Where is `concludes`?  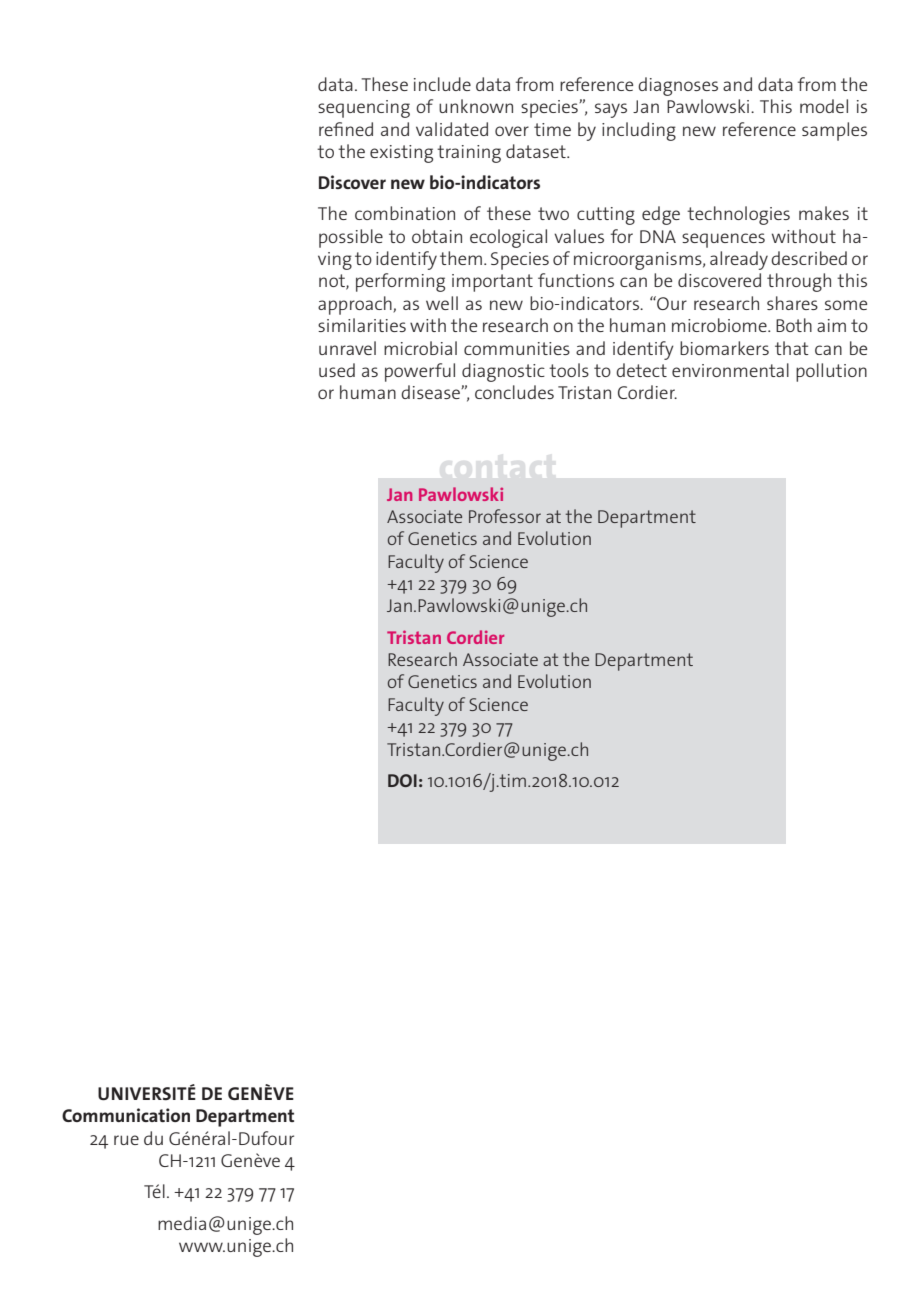 concludes is located at coordinates (514, 392).
